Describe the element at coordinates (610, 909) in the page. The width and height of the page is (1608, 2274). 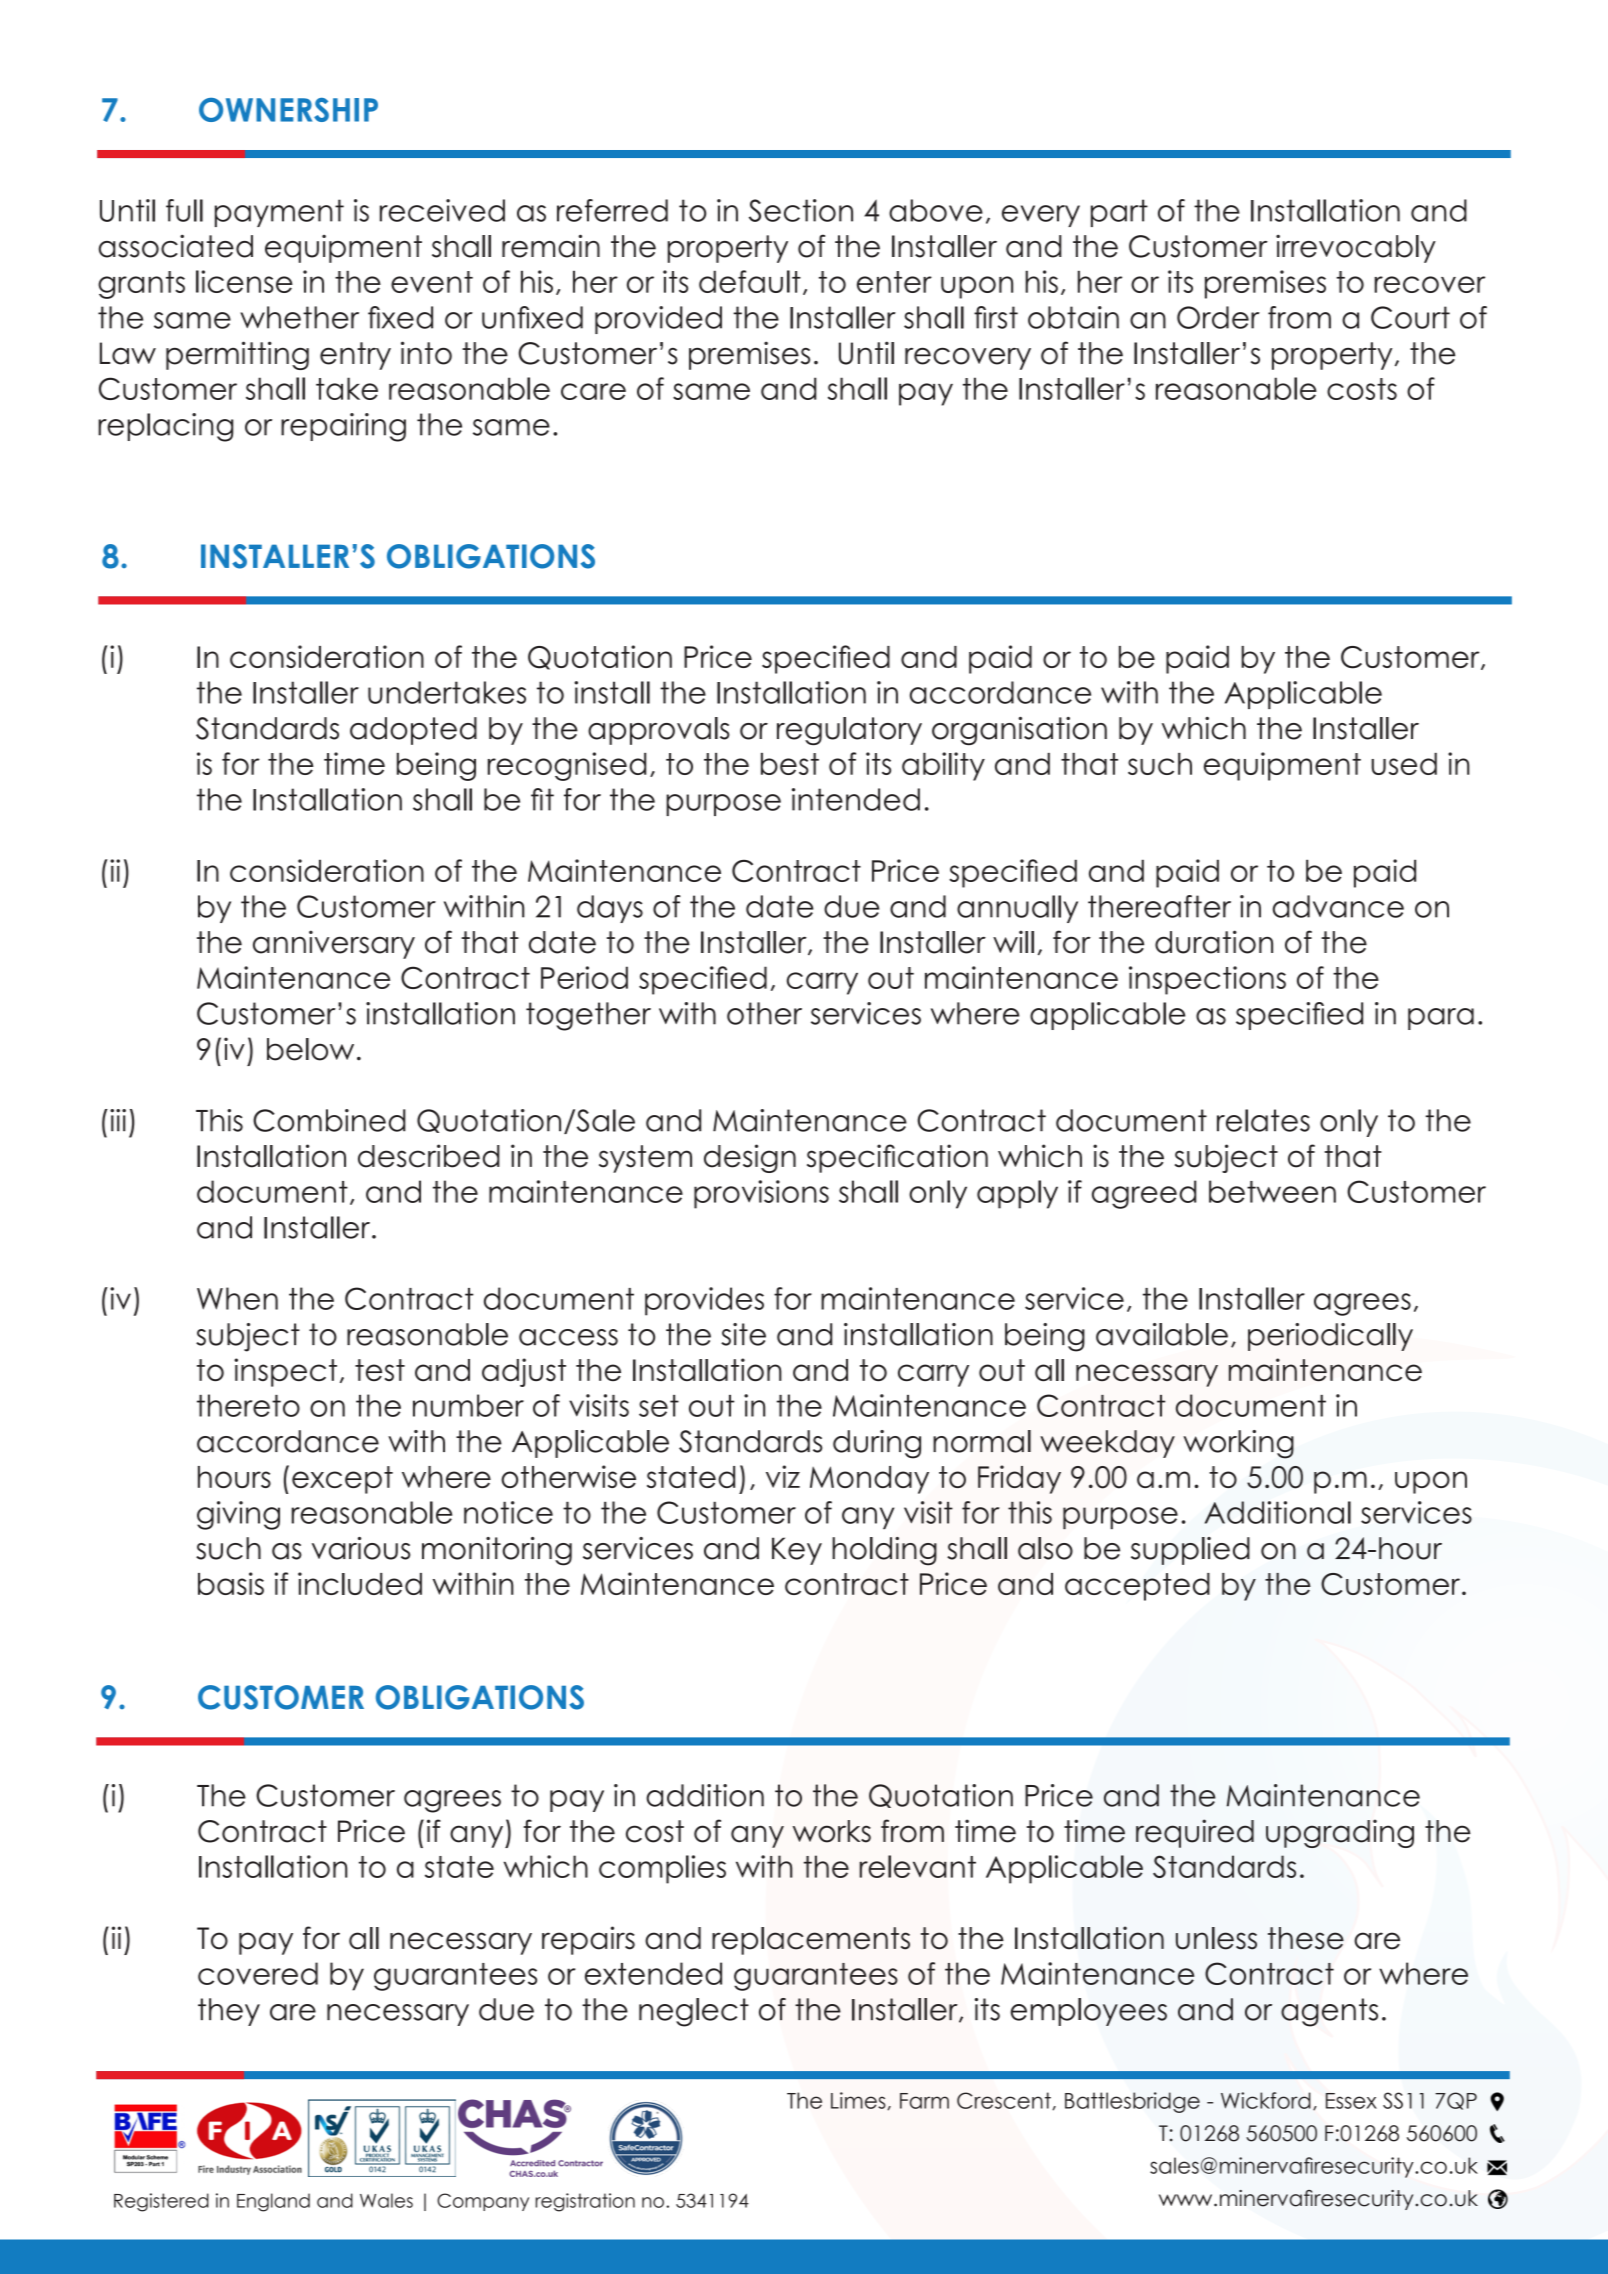
I see `days` at that location.
